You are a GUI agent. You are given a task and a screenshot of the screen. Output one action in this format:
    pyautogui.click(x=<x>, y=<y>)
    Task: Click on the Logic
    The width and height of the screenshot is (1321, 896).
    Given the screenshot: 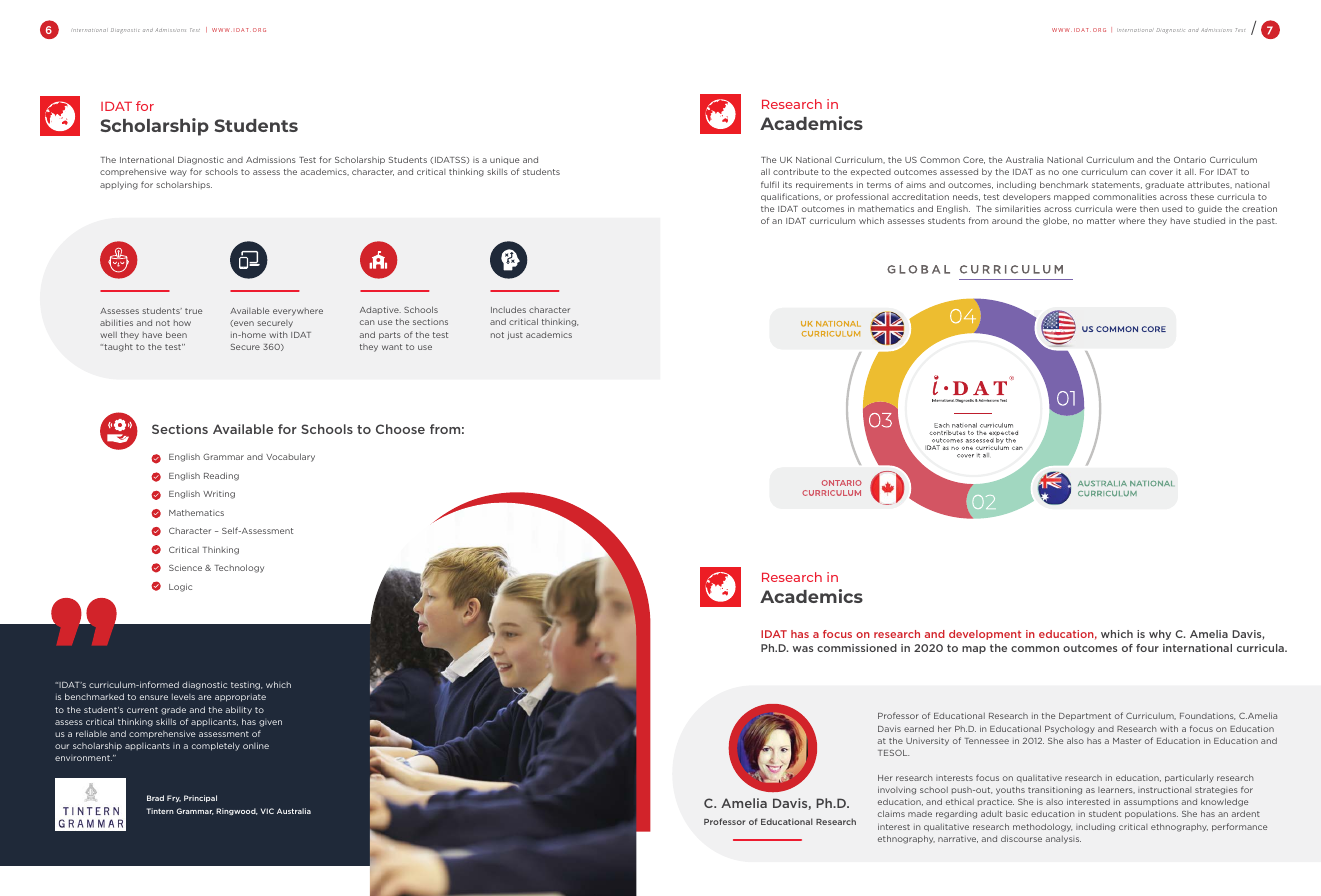 What is the action you would take?
    pyautogui.click(x=180, y=588)
